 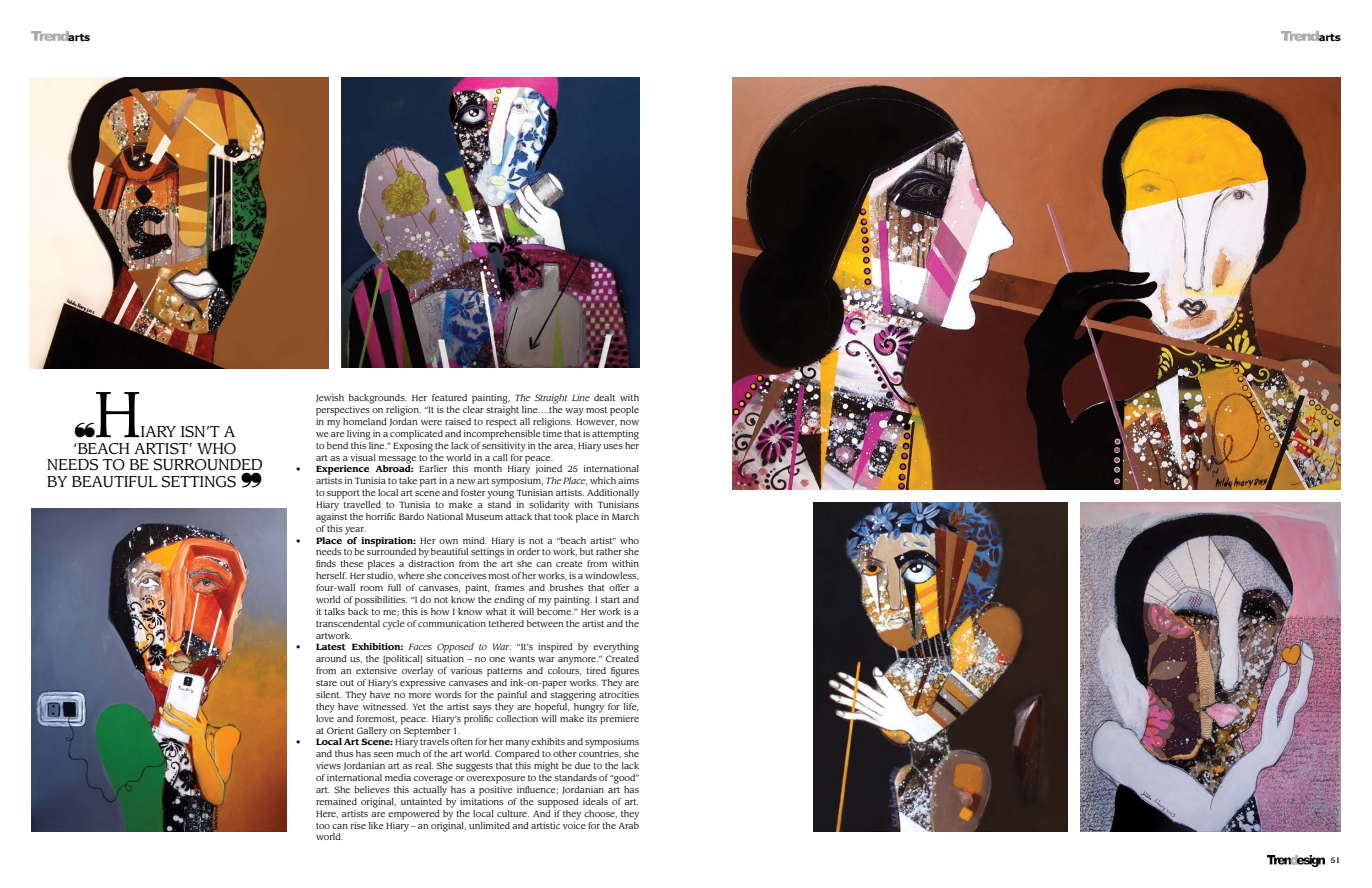 I want to click on homeland, so click(x=365, y=421).
